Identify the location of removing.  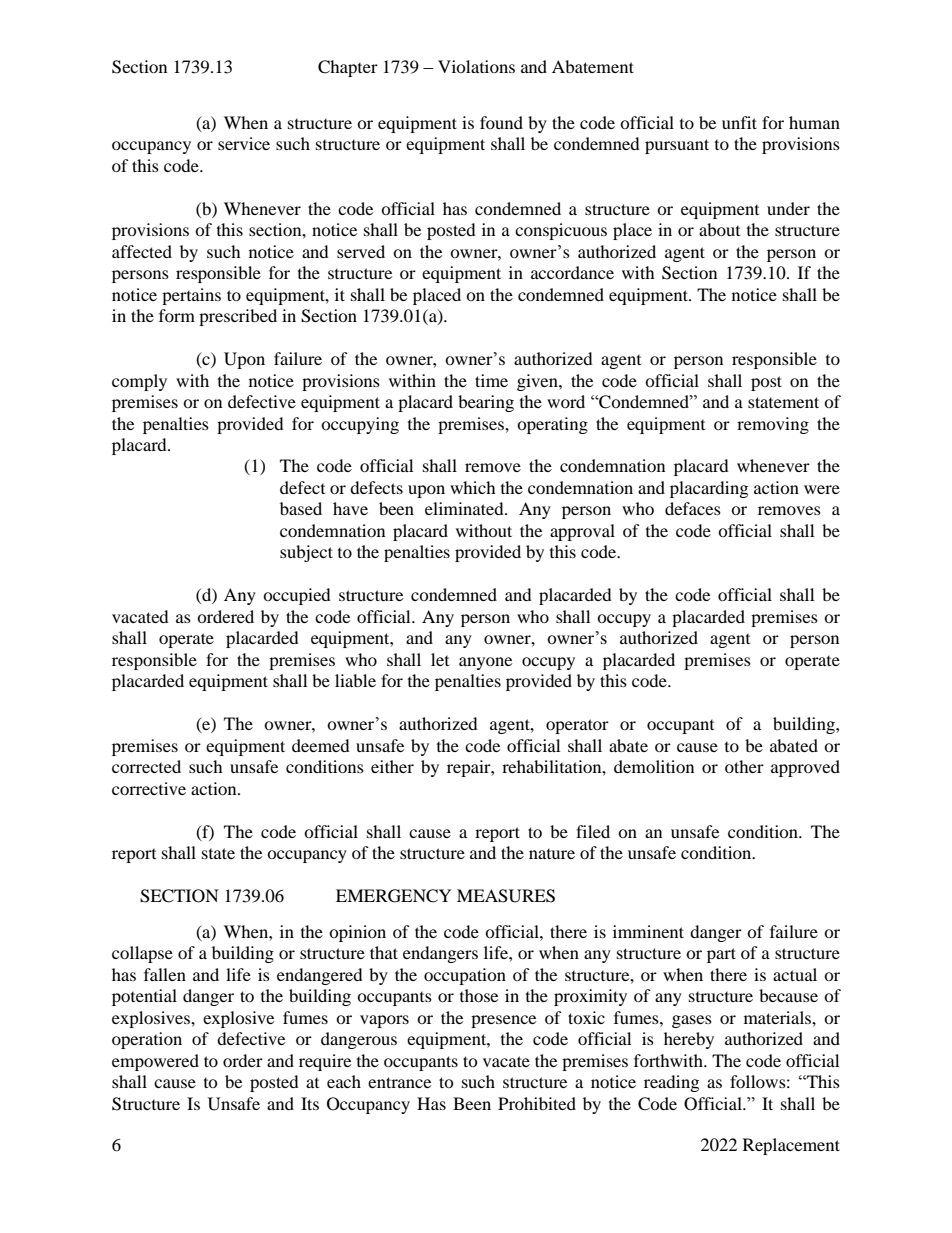
(773, 425).
